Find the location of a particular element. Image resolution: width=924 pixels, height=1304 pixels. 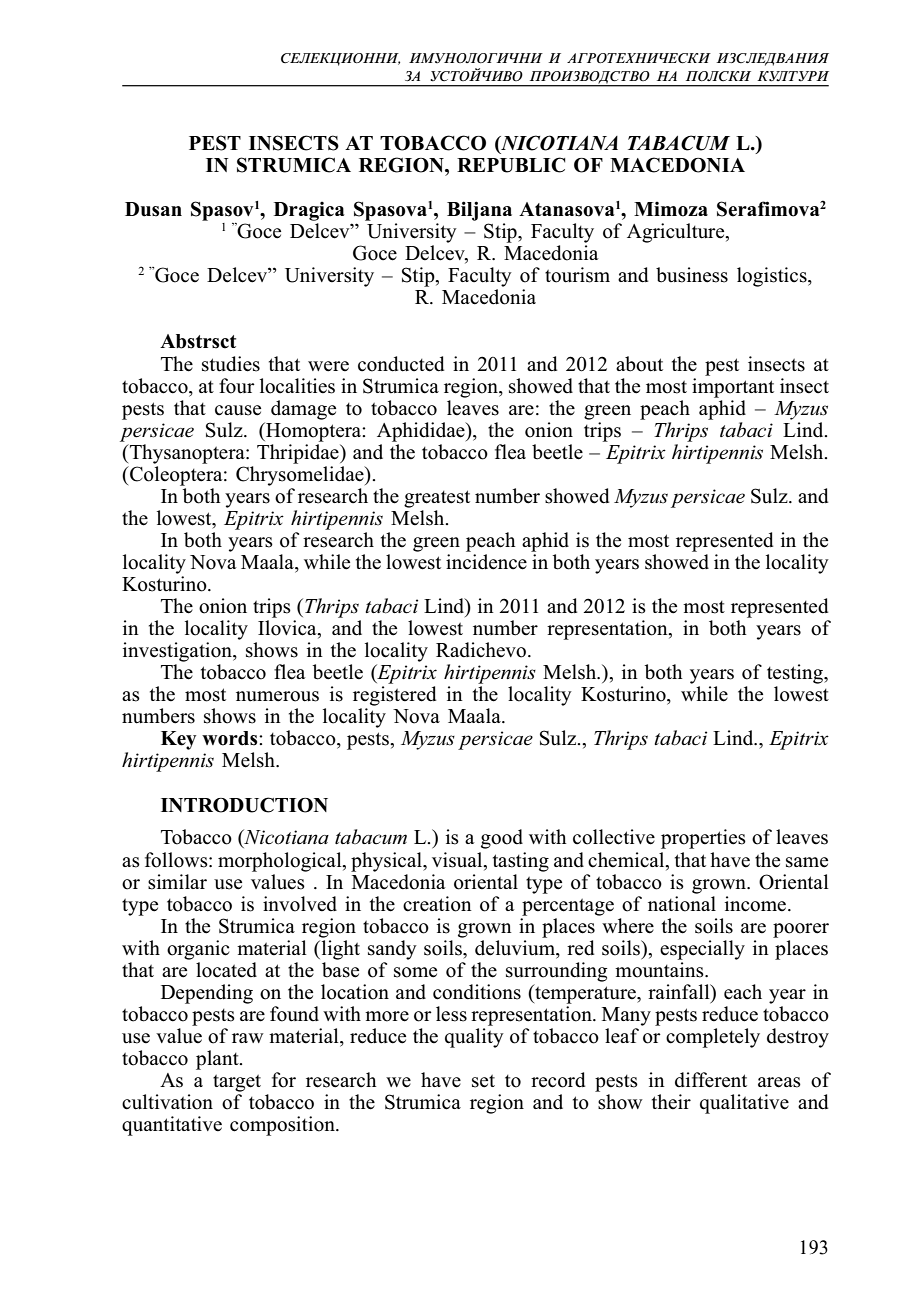

cause is located at coordinates (238, 410).
